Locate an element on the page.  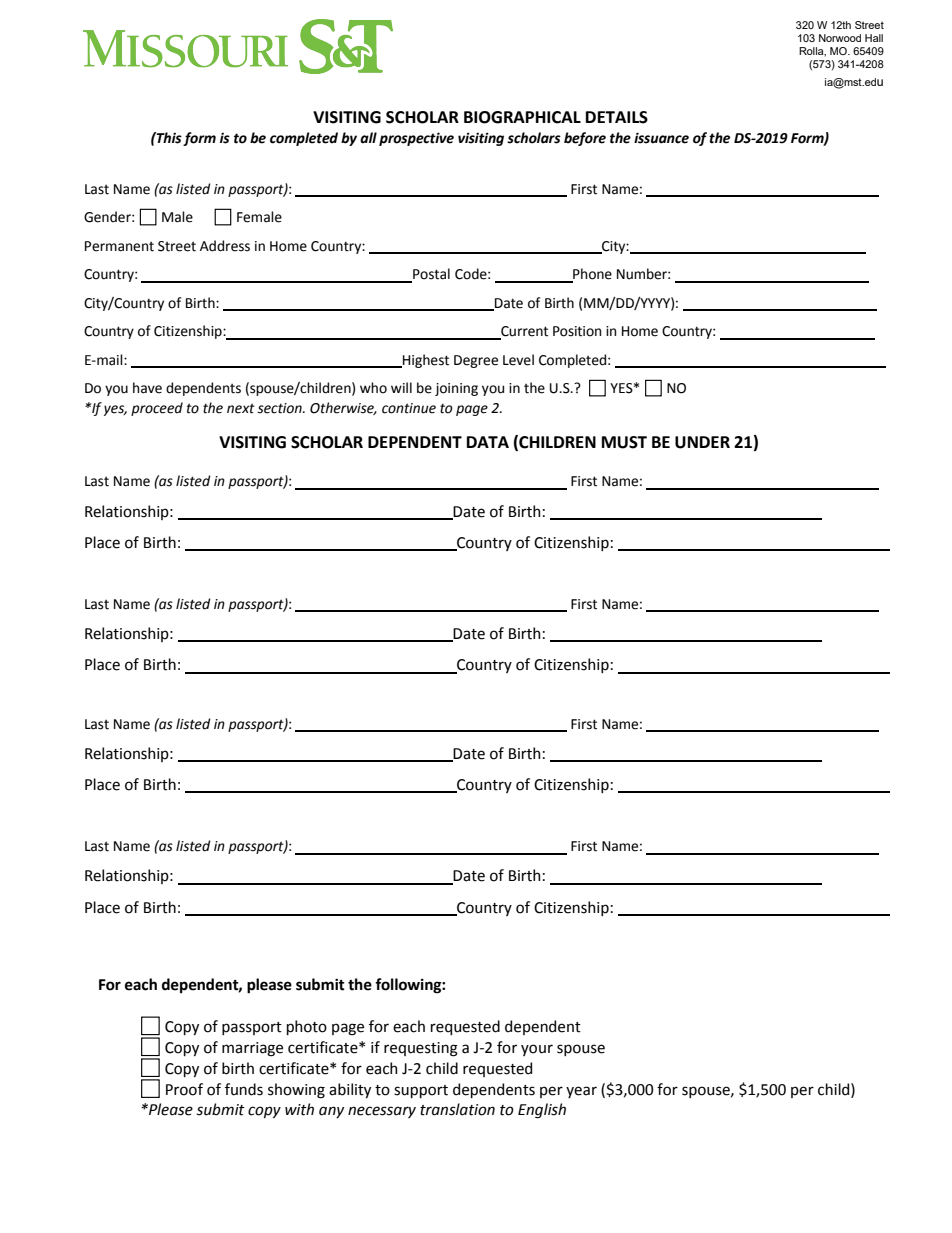
BIOGRAPHICAL is located at coordinates (522, 117).
